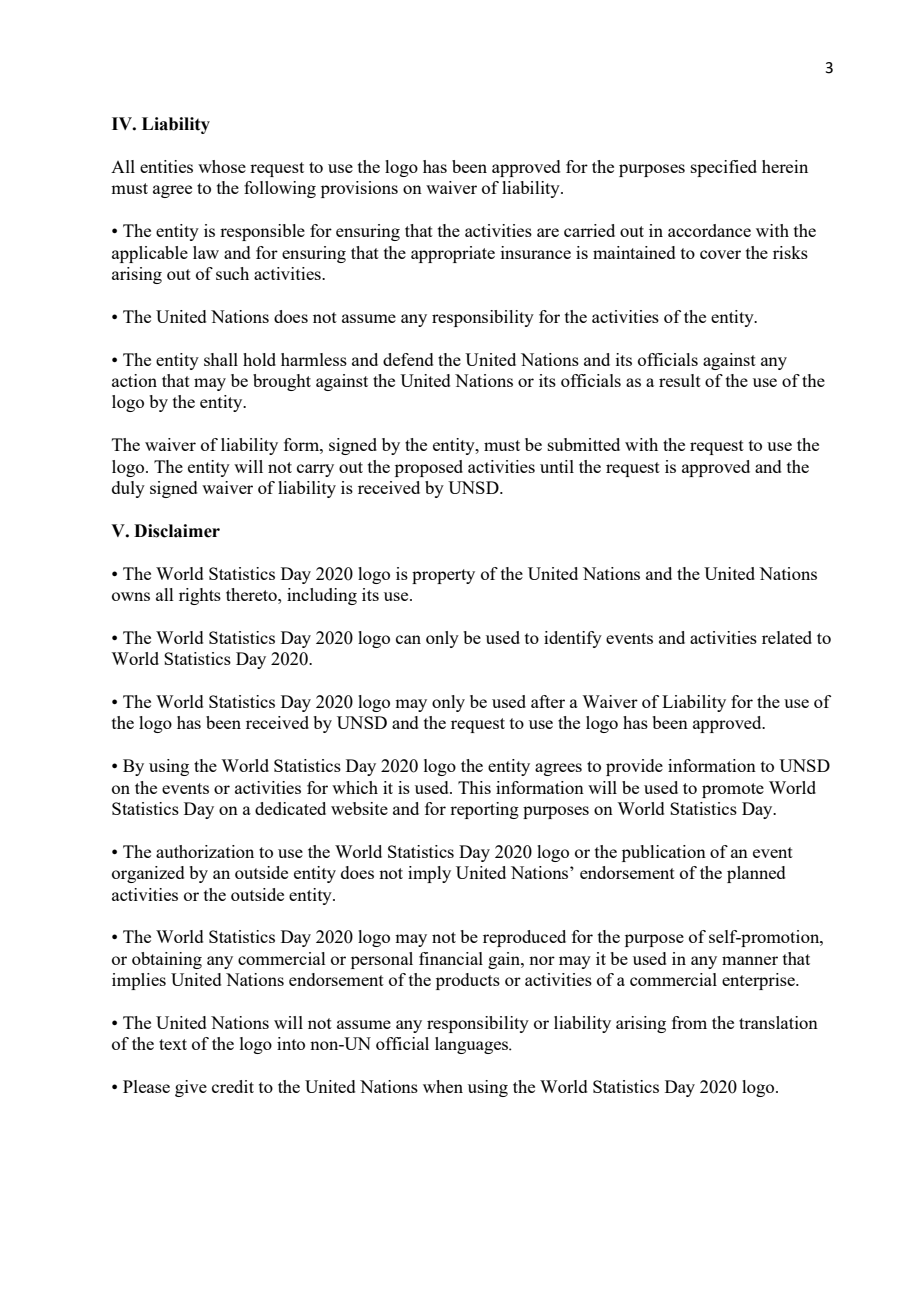 The height and width of the document is (1308, 924). What do you see at coordinates (453, 254) in the document?
I see `appropriate` at bounding box center [453, 254].
